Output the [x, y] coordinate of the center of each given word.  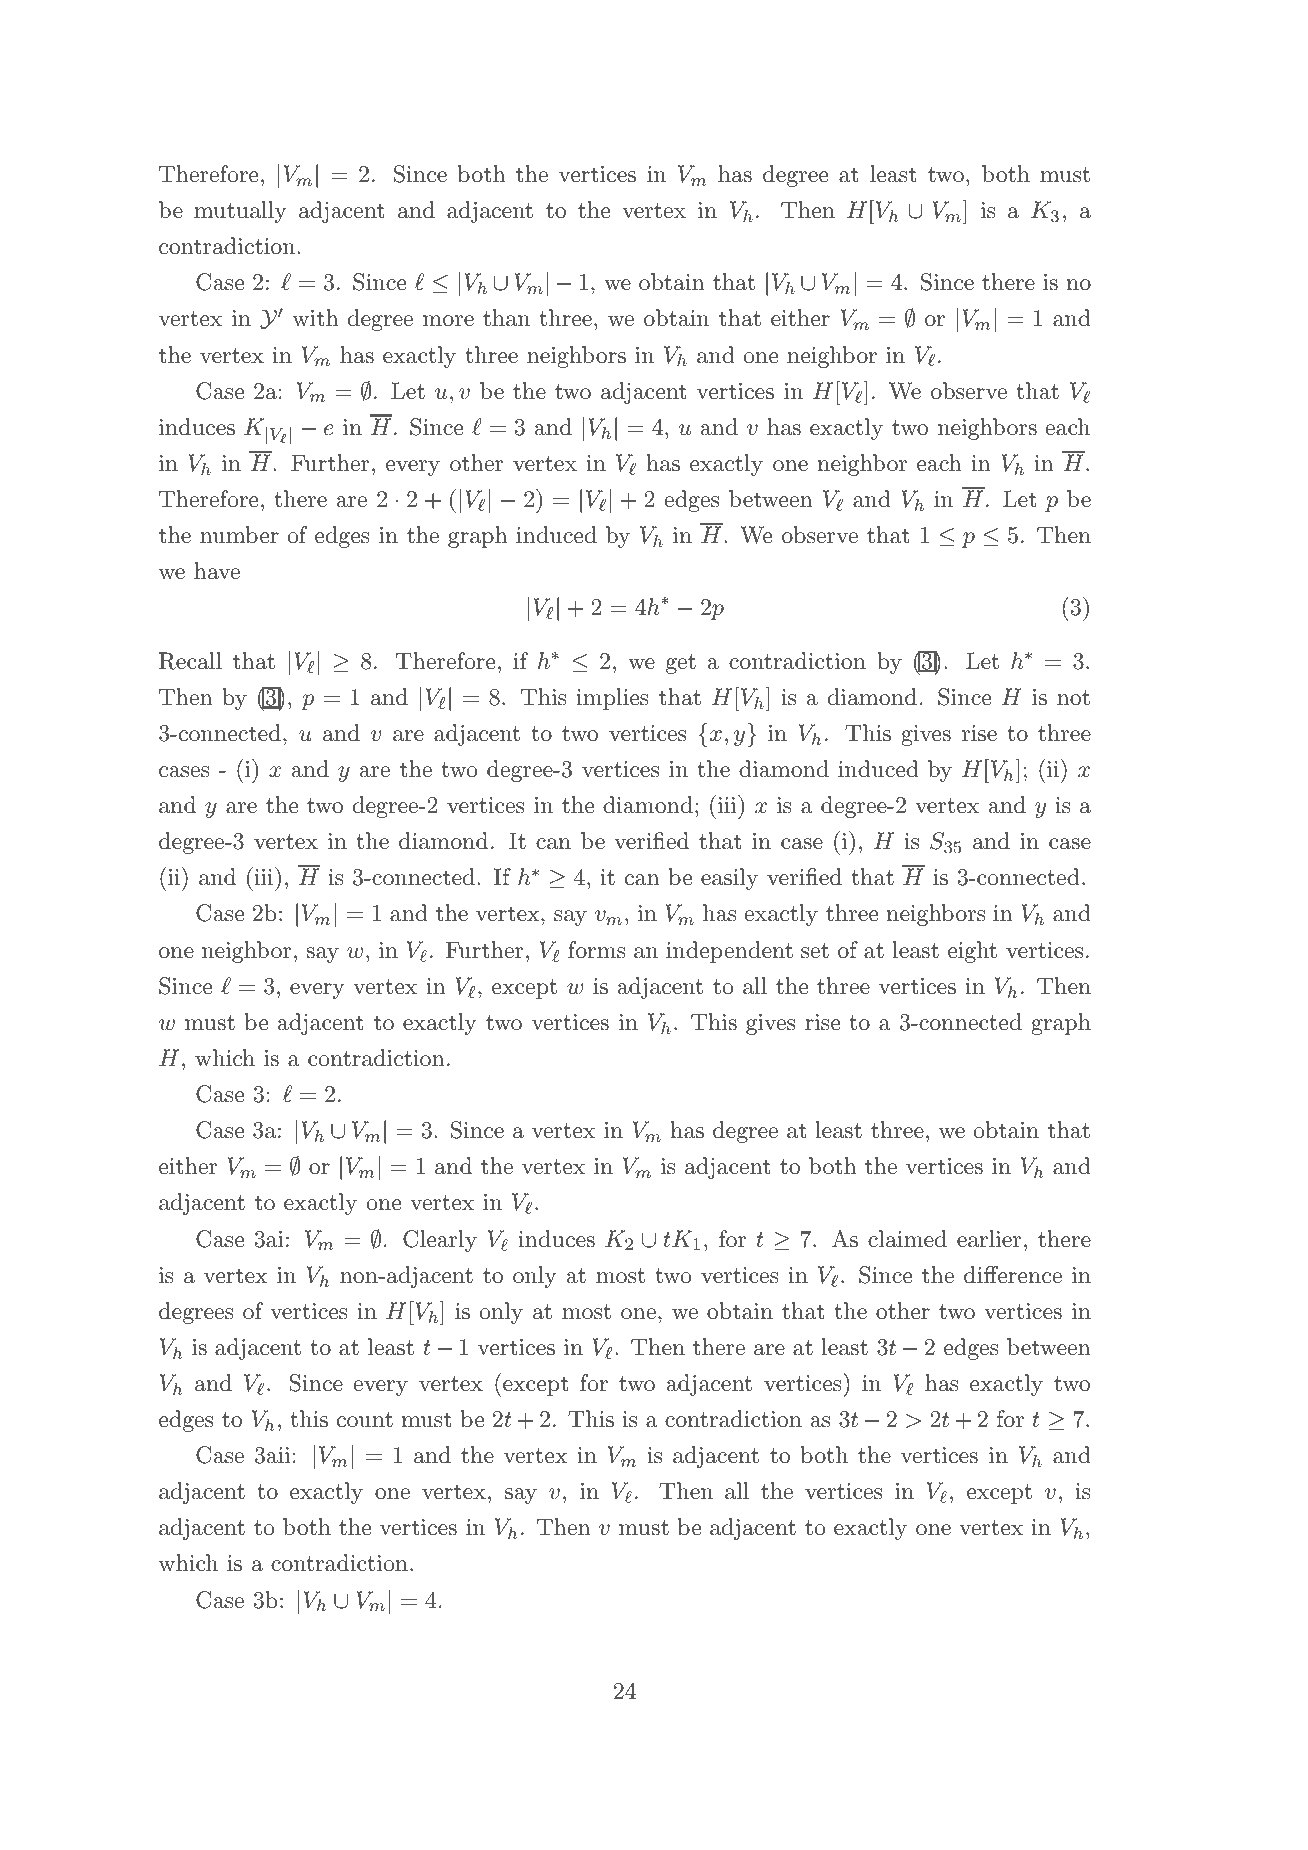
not [1073, 698]
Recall [190, 661]
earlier [989, 1239]
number [239, 535]
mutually [240, 212]
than [506, 318]
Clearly [440, 1241]
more [448, 321]
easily [729, 879]
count [365, 1420]
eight [972, 952]
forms [597, 950]
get [681, 664]
